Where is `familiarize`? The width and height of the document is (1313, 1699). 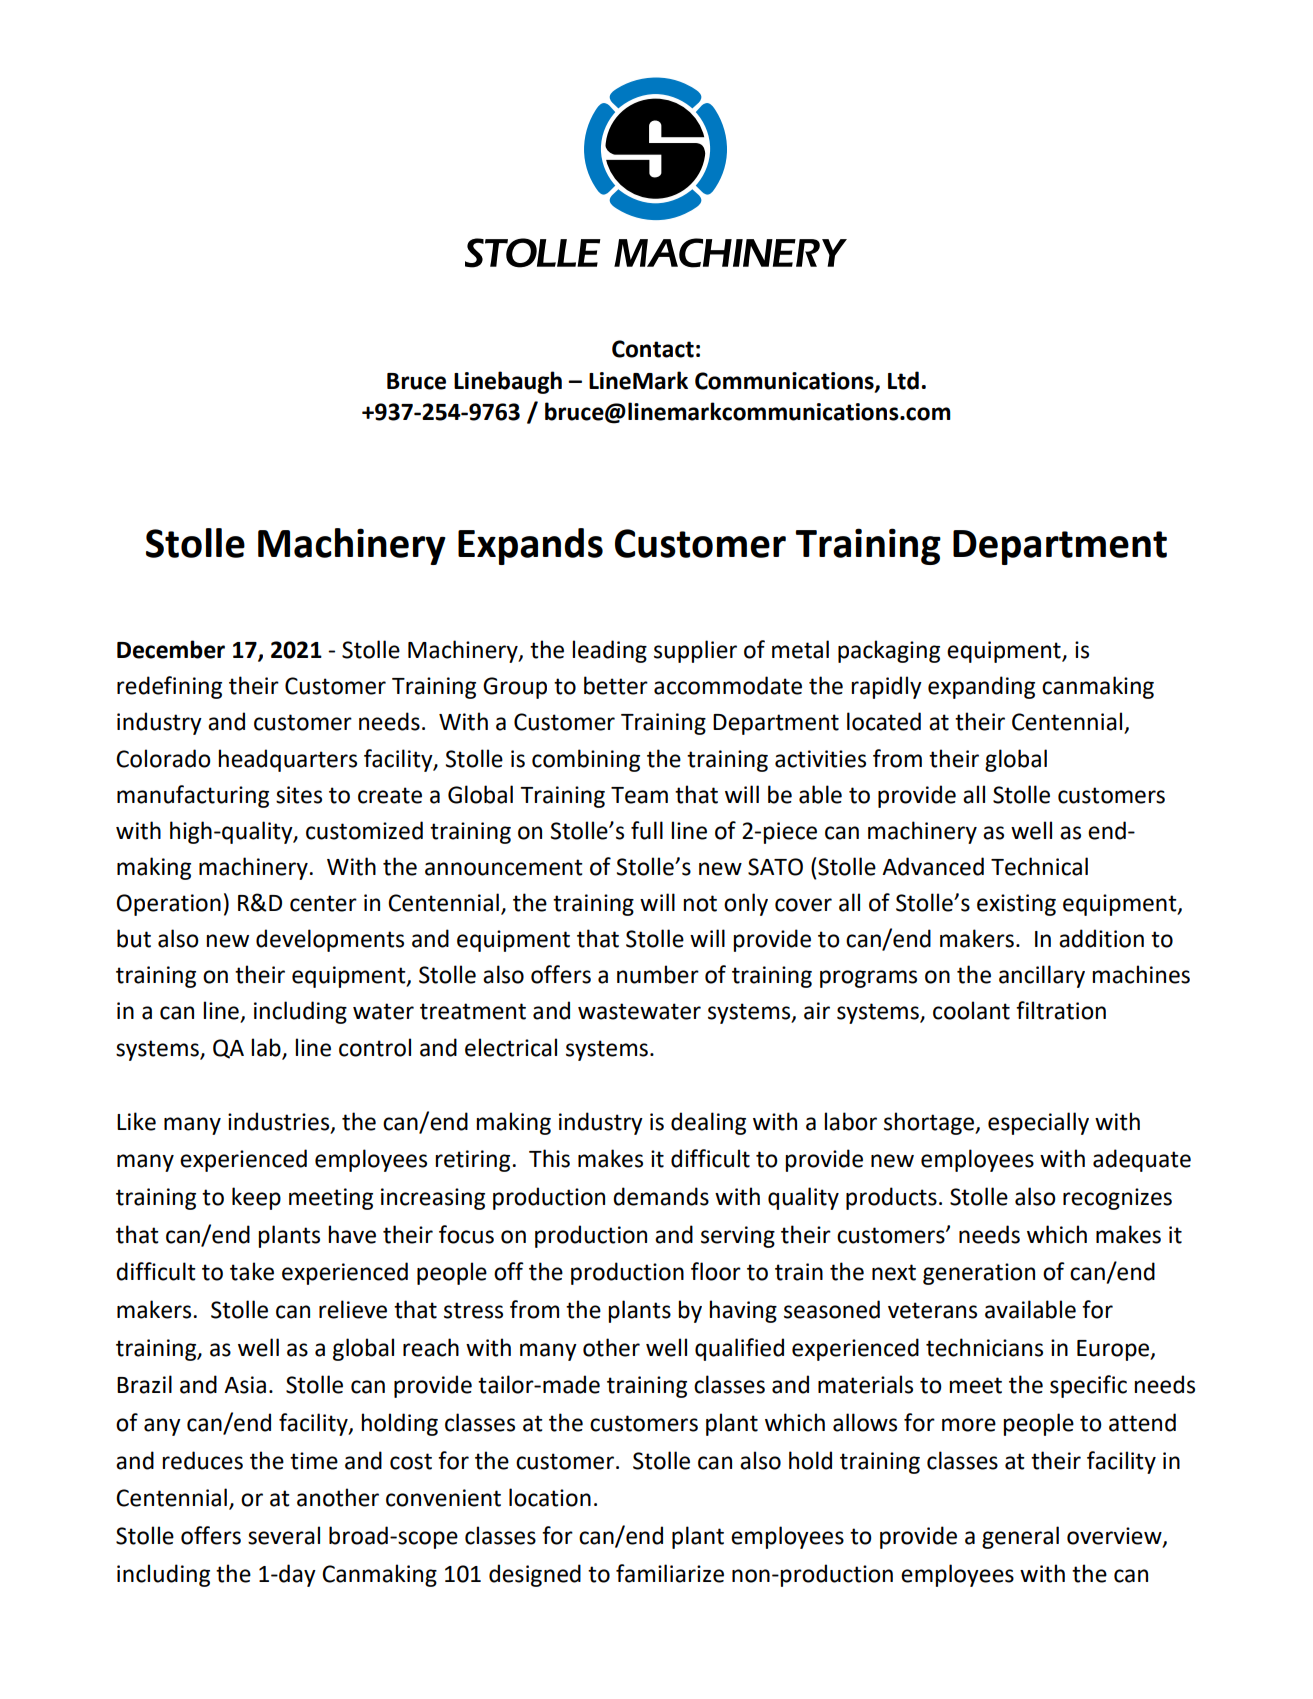 familiarize is located at coordinates (670, 1573).
